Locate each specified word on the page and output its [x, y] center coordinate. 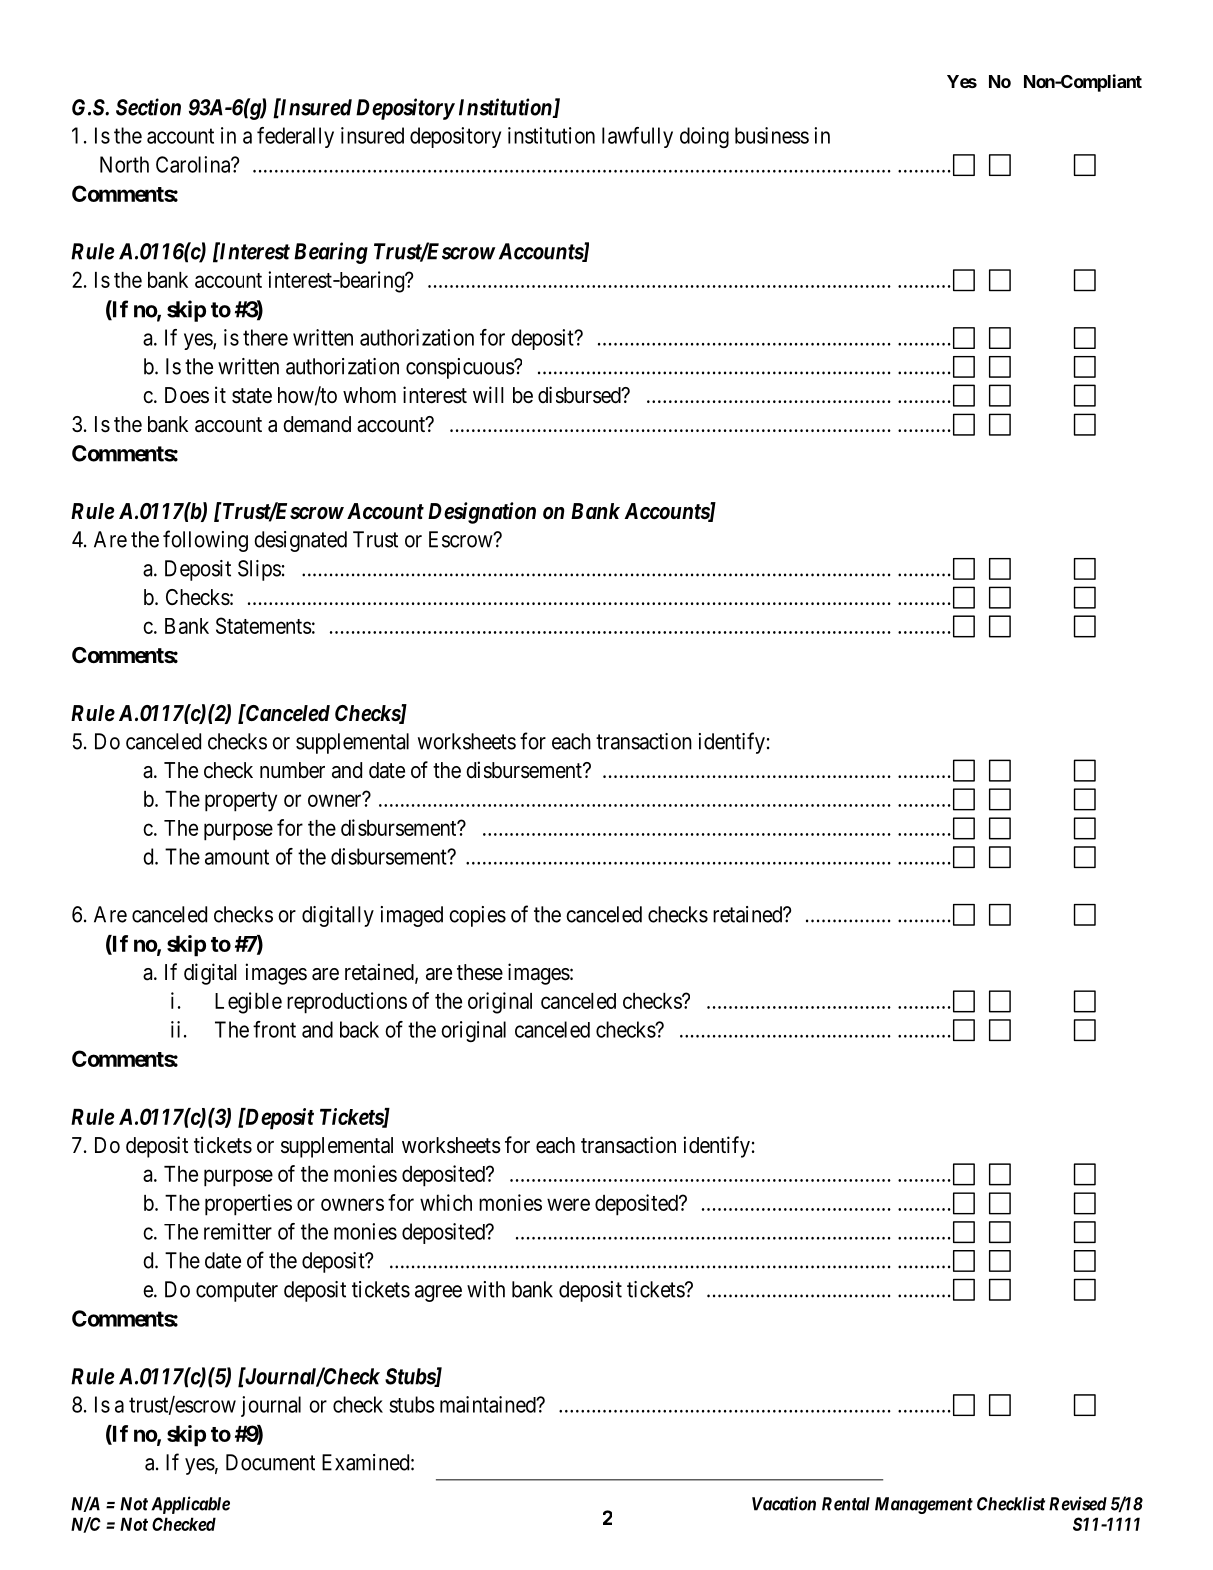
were [568, 1204]
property [241, 802]
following [205, 541]
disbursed [580, 395]
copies [477, 916]
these [480, 972]
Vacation [784, 1503]
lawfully [637, 137]
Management [924, 1505]
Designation [482, 513]
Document [270, 1462]
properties [248, 1205]
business [772, 135]
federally [295, 137]
